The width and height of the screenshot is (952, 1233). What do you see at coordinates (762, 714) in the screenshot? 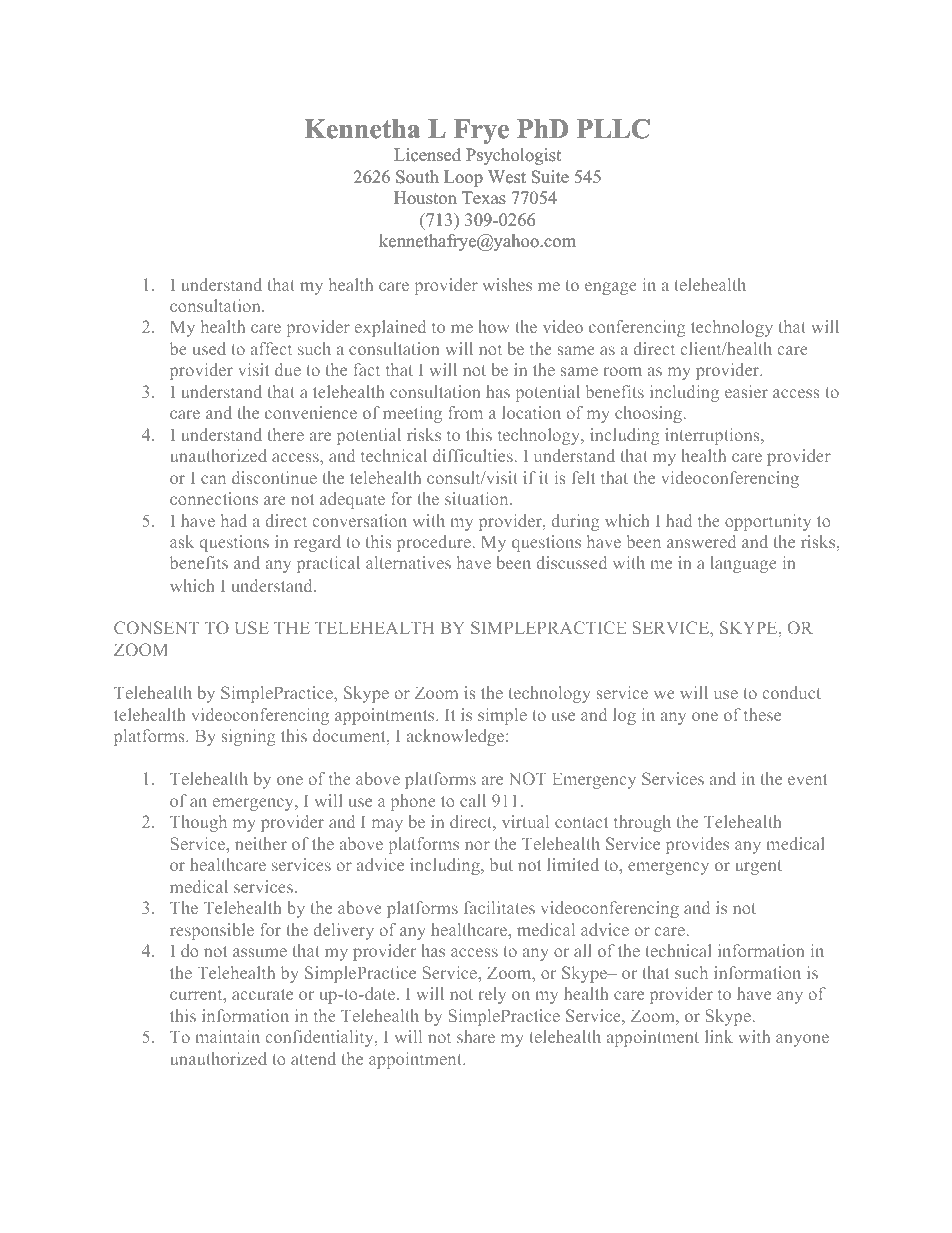
I see `these` at bounding box center [762, 714].
